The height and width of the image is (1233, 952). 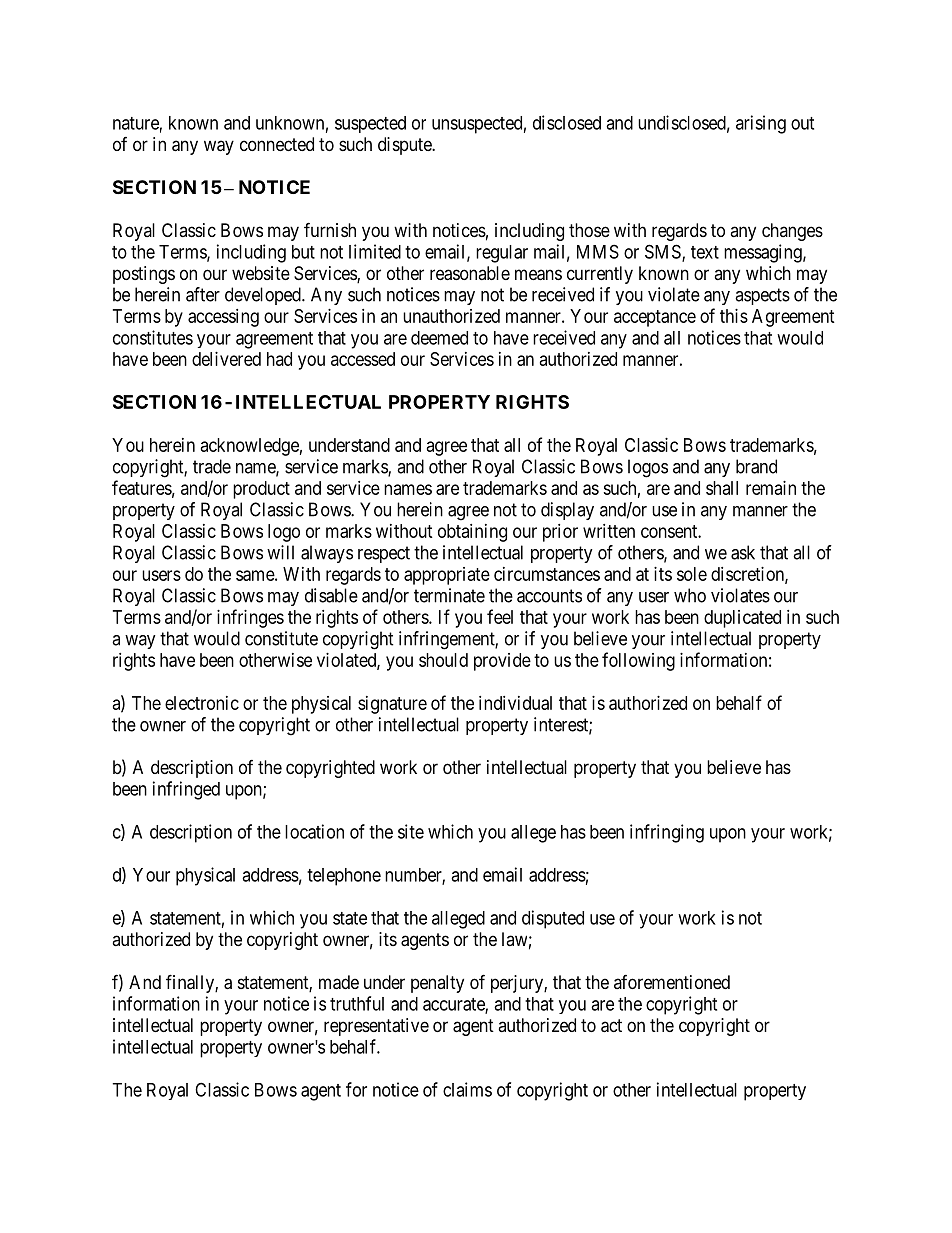 I want to click on claims, so click(x=467, y=1089).
